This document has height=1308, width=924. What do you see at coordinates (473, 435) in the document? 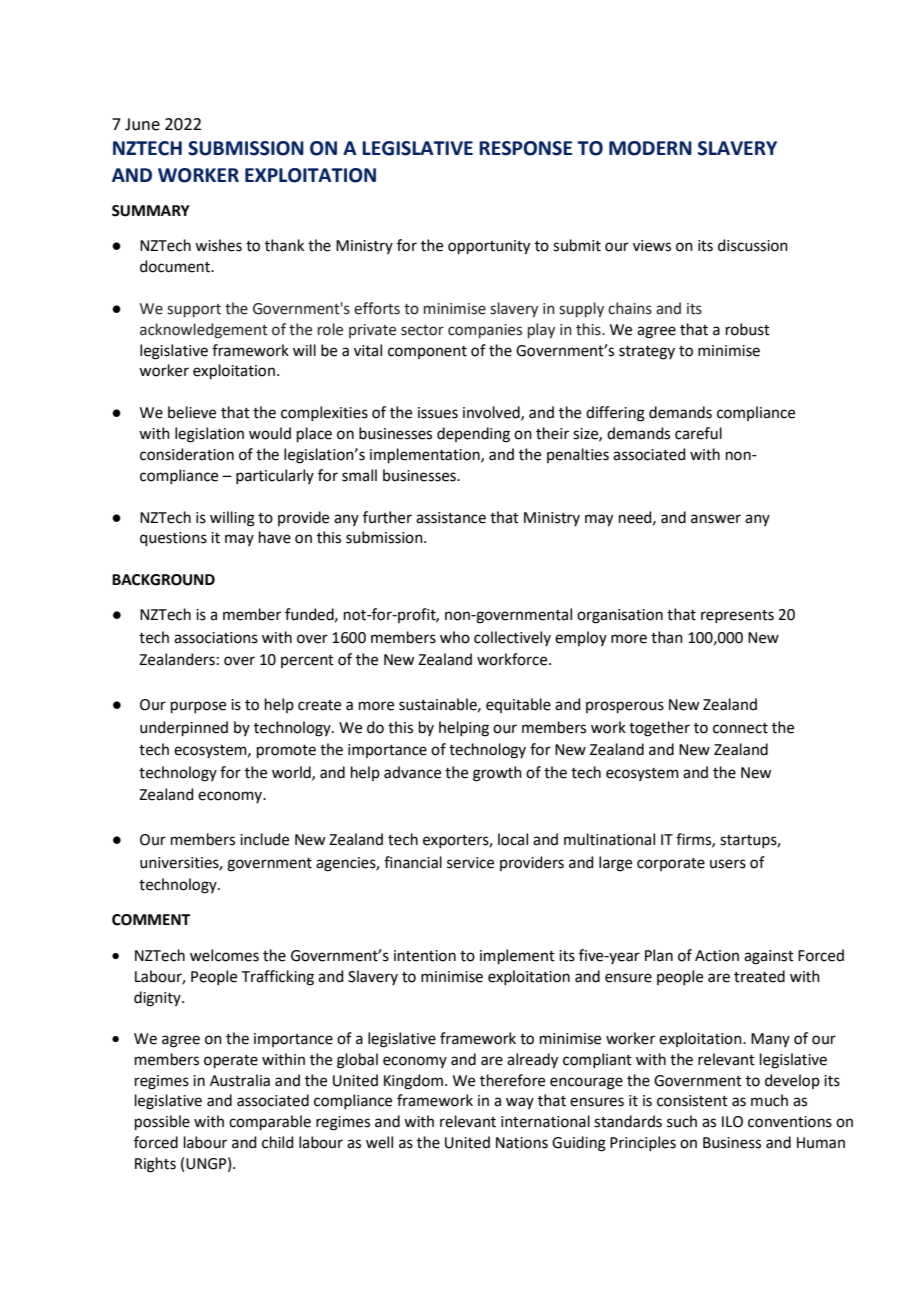
I see `depending` at bounding box center [473, 435].
